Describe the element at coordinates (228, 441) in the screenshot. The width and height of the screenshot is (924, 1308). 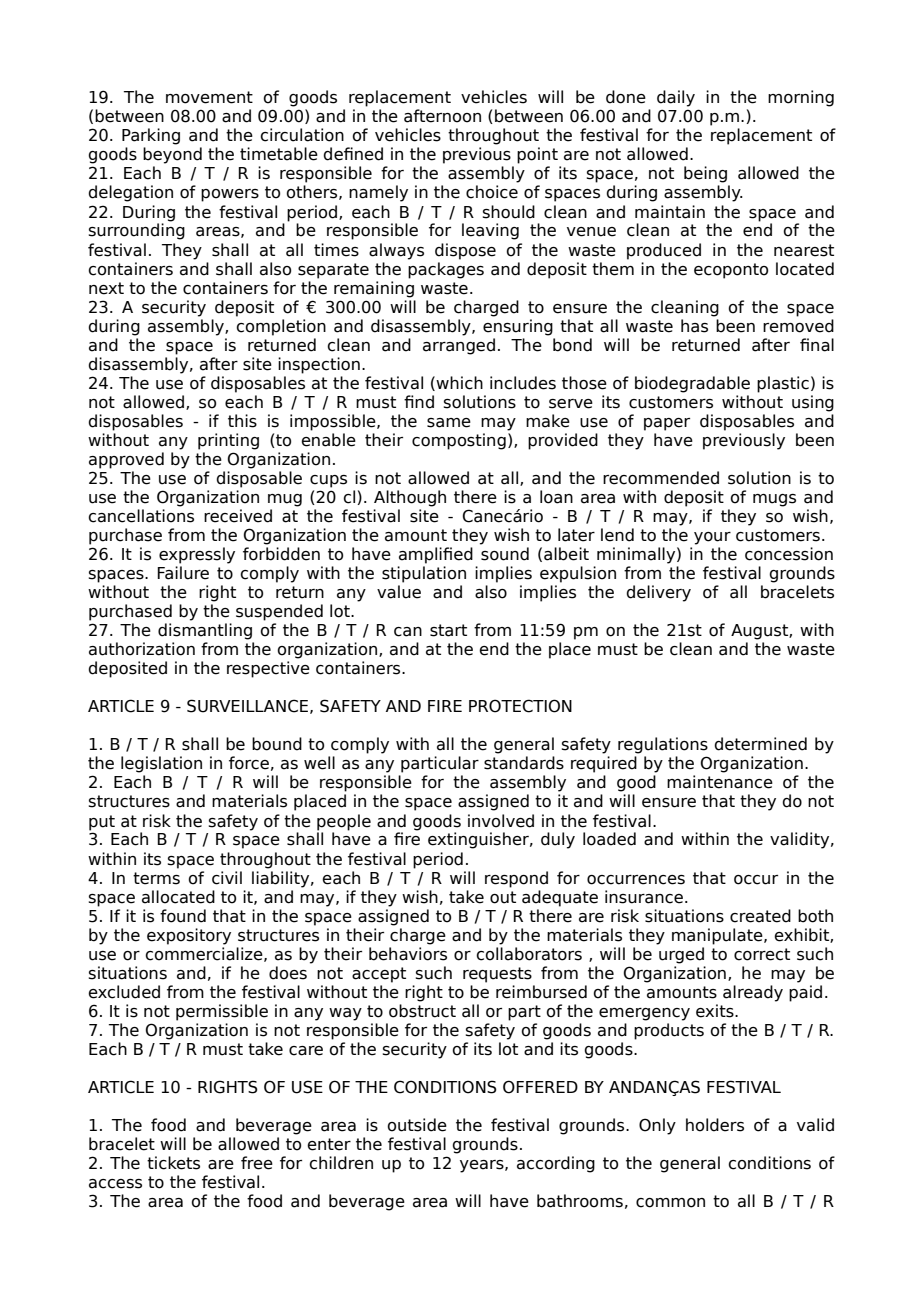
I see `printing` at that location.
